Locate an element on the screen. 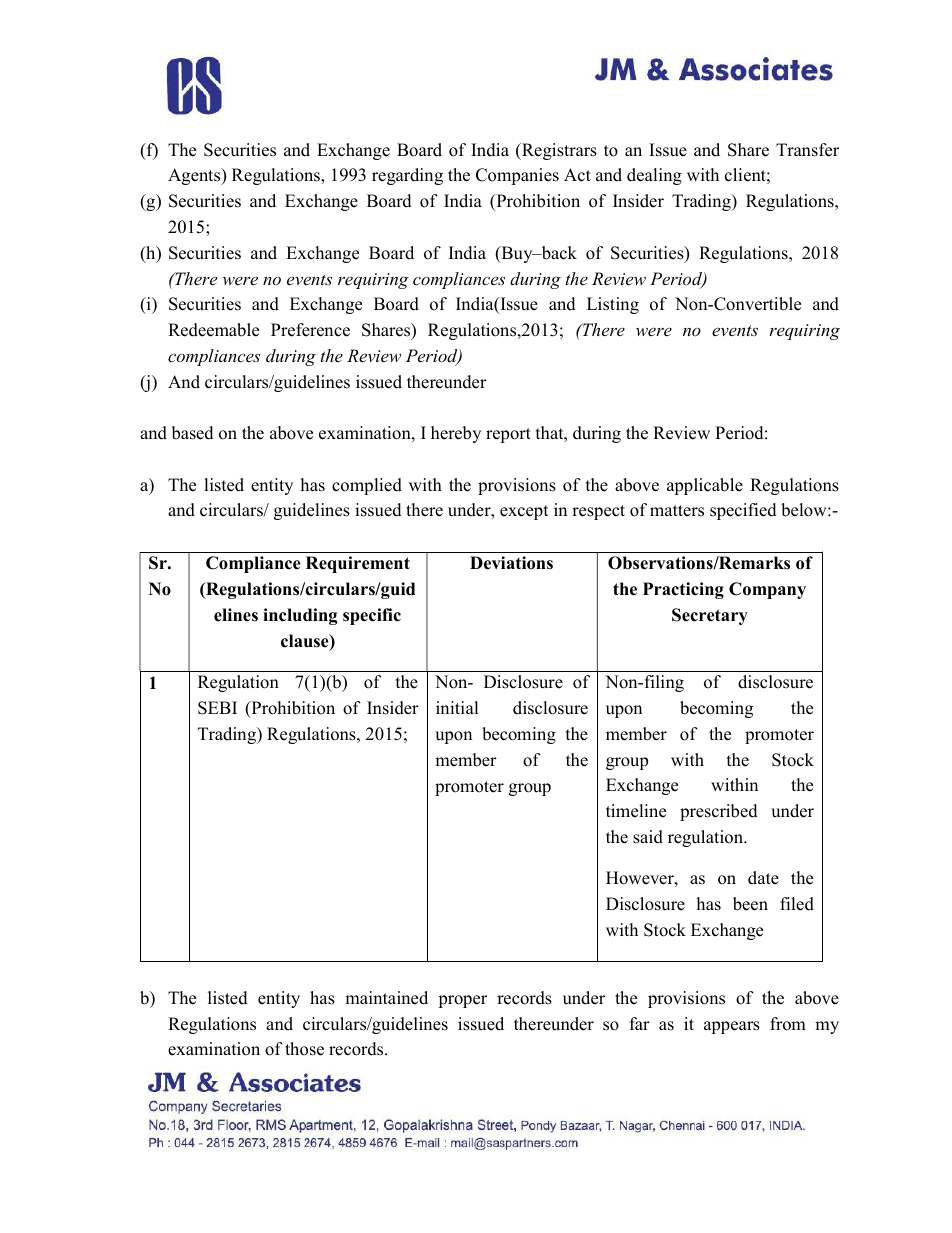 The image size is (952, 1233). Companies is located at coordinates (517, 176).
